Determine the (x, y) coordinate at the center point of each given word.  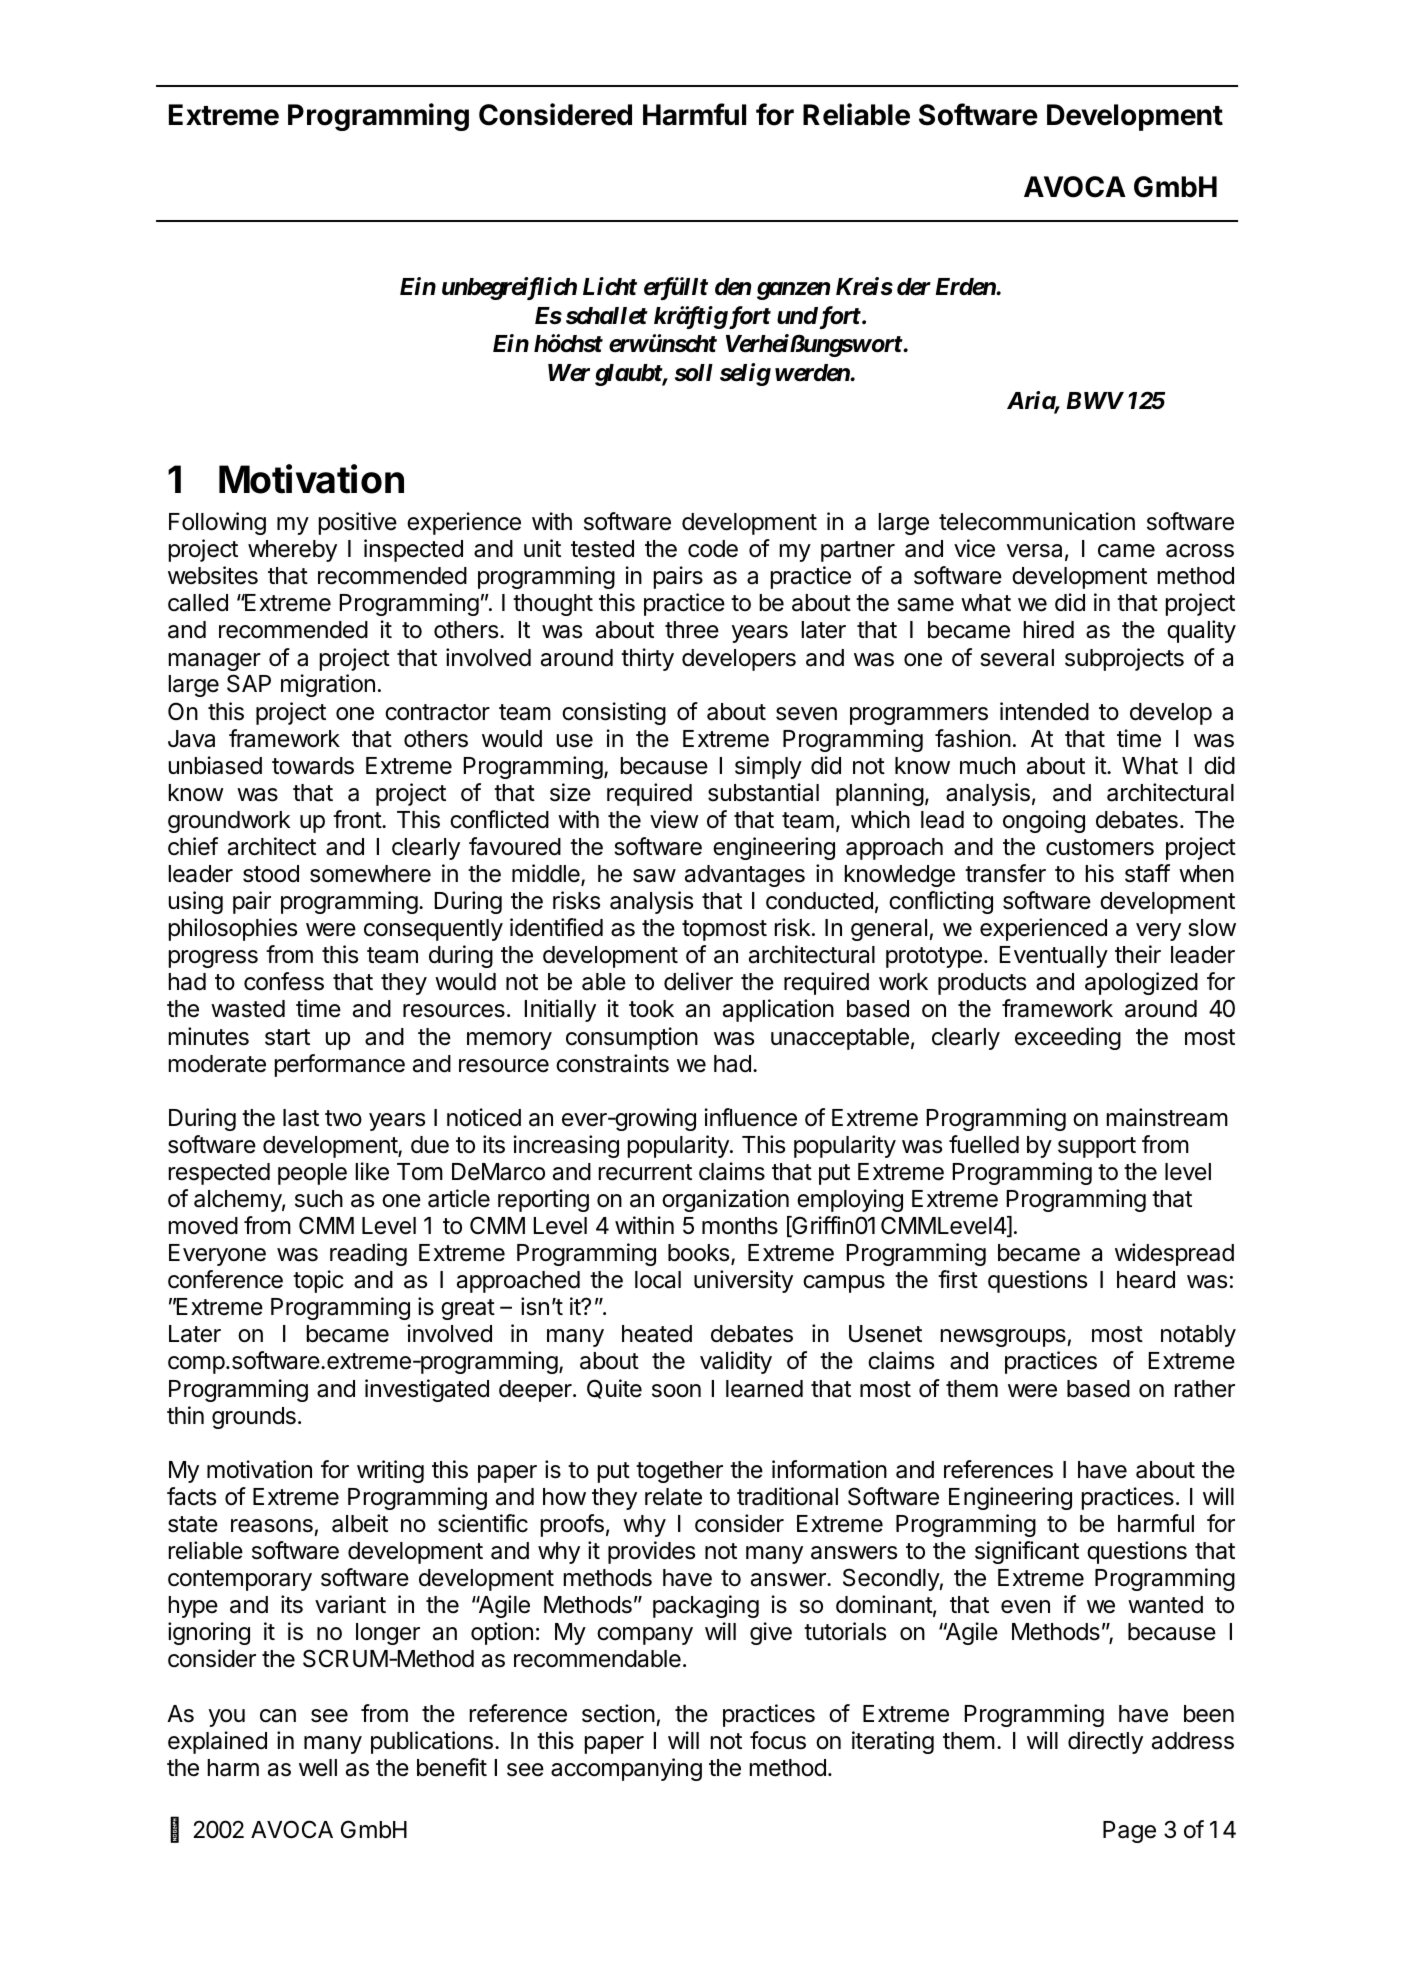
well (318, 1768)
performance (340, 1065)
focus (778, 1740)
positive (358, 523)
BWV (1095, 400)
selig (745, 374)
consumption (632, 1038)
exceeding (1068, 1038)
